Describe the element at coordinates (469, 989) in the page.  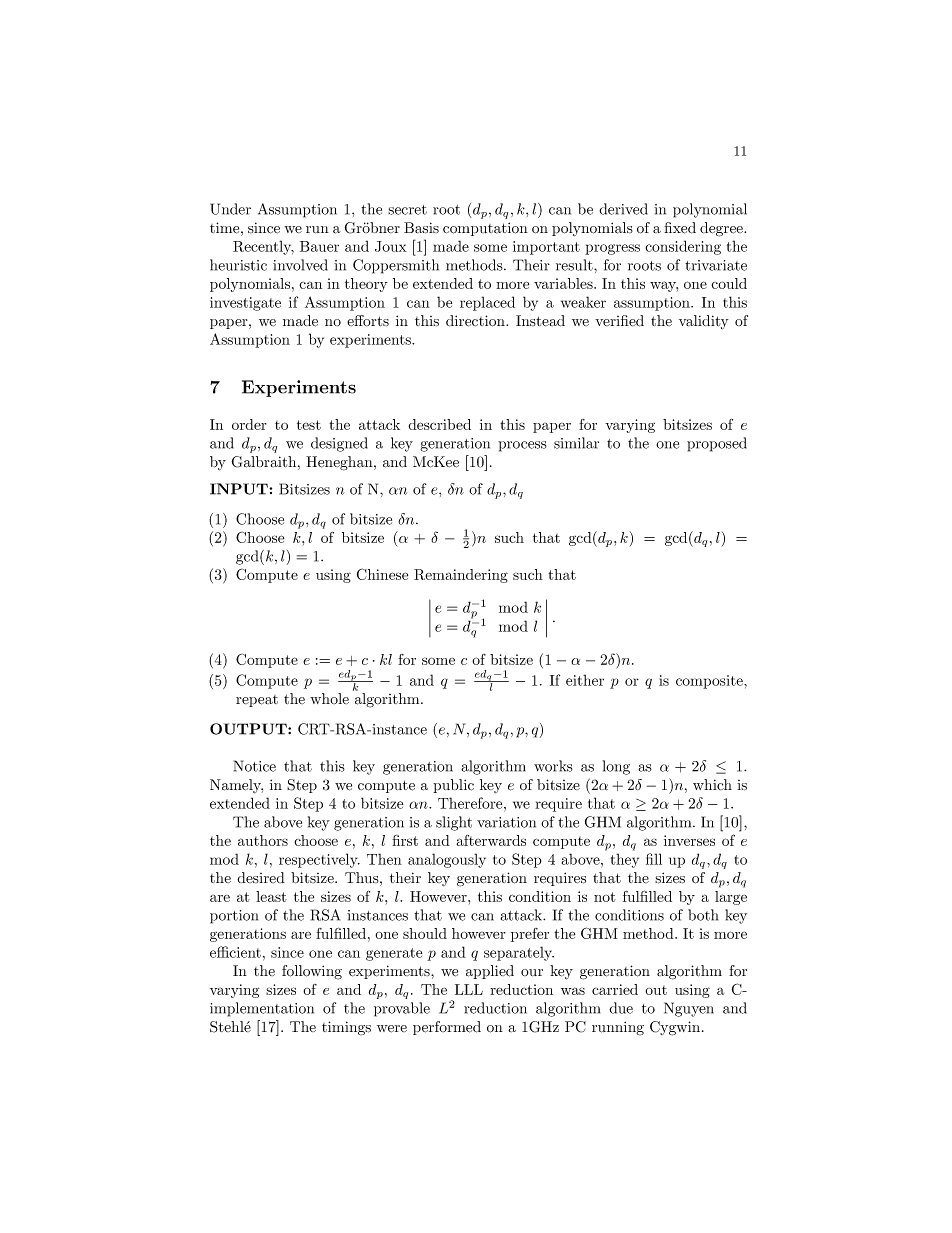
I see `LLL` at that location.
